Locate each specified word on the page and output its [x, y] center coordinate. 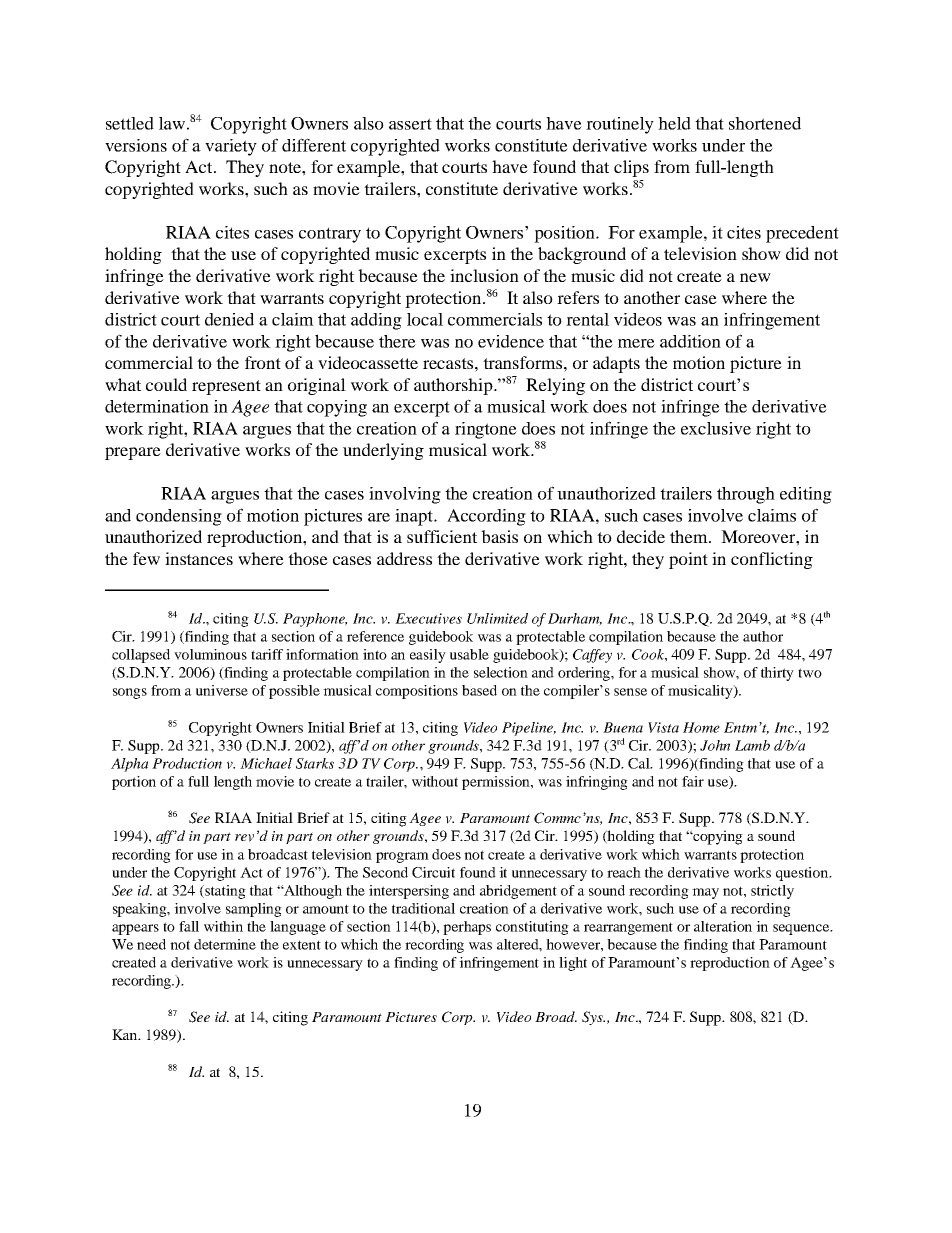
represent [226, 387]
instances [199, 558]
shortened [765, 123]
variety [231, 147]
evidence [511, 341]
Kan [126, 1034]
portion [134, 783]
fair [693, 781]
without [435, 781]
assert [410, 124]
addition [690, 341]
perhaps [467, 928]
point [688, 560]
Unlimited [497, 618]
